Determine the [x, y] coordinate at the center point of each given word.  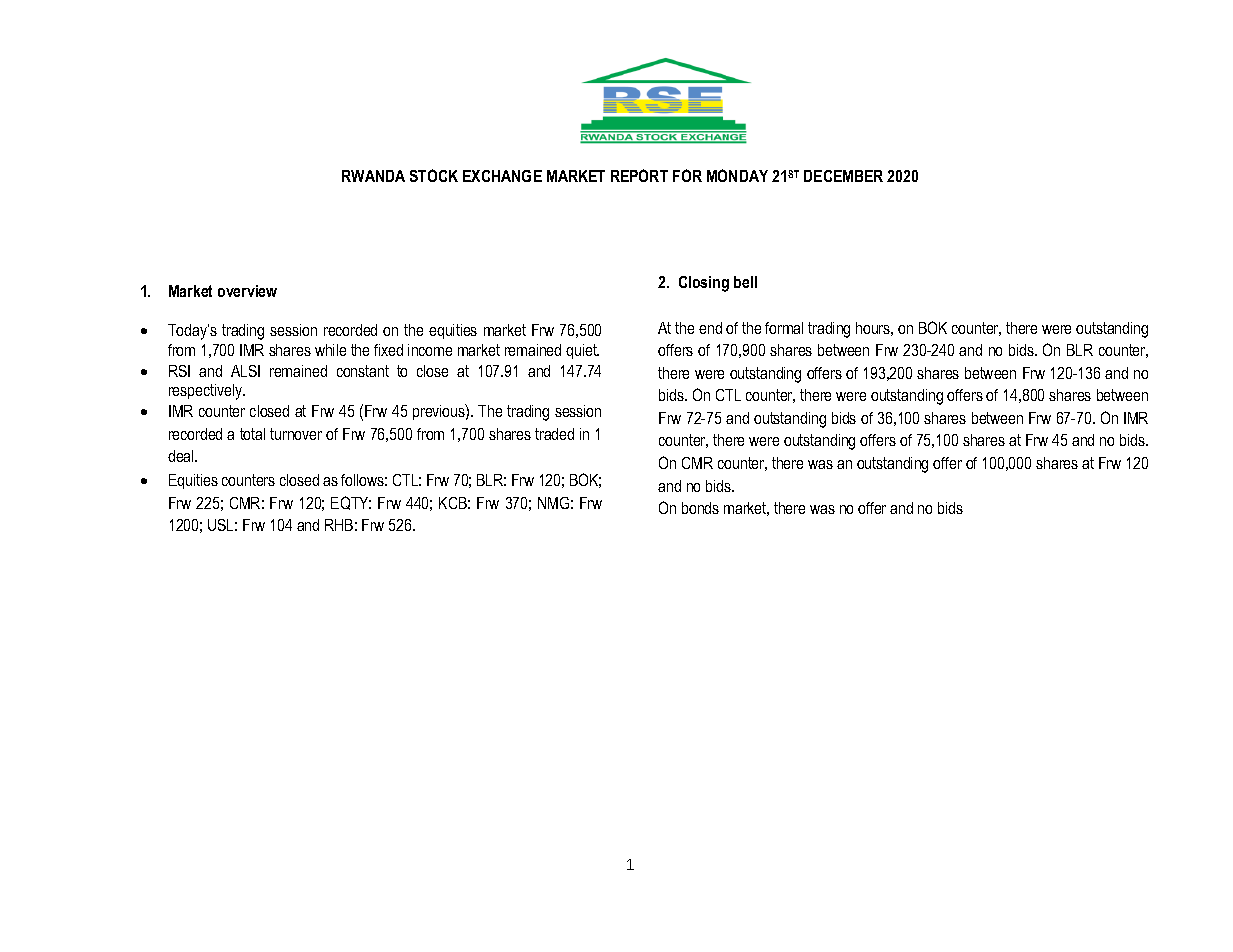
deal [182, 456]
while [330, 350]
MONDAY [737, 175]
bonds [700, 508]
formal [784, 328]
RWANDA [373, 176]
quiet [582, 351]
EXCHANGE [502, 176]
